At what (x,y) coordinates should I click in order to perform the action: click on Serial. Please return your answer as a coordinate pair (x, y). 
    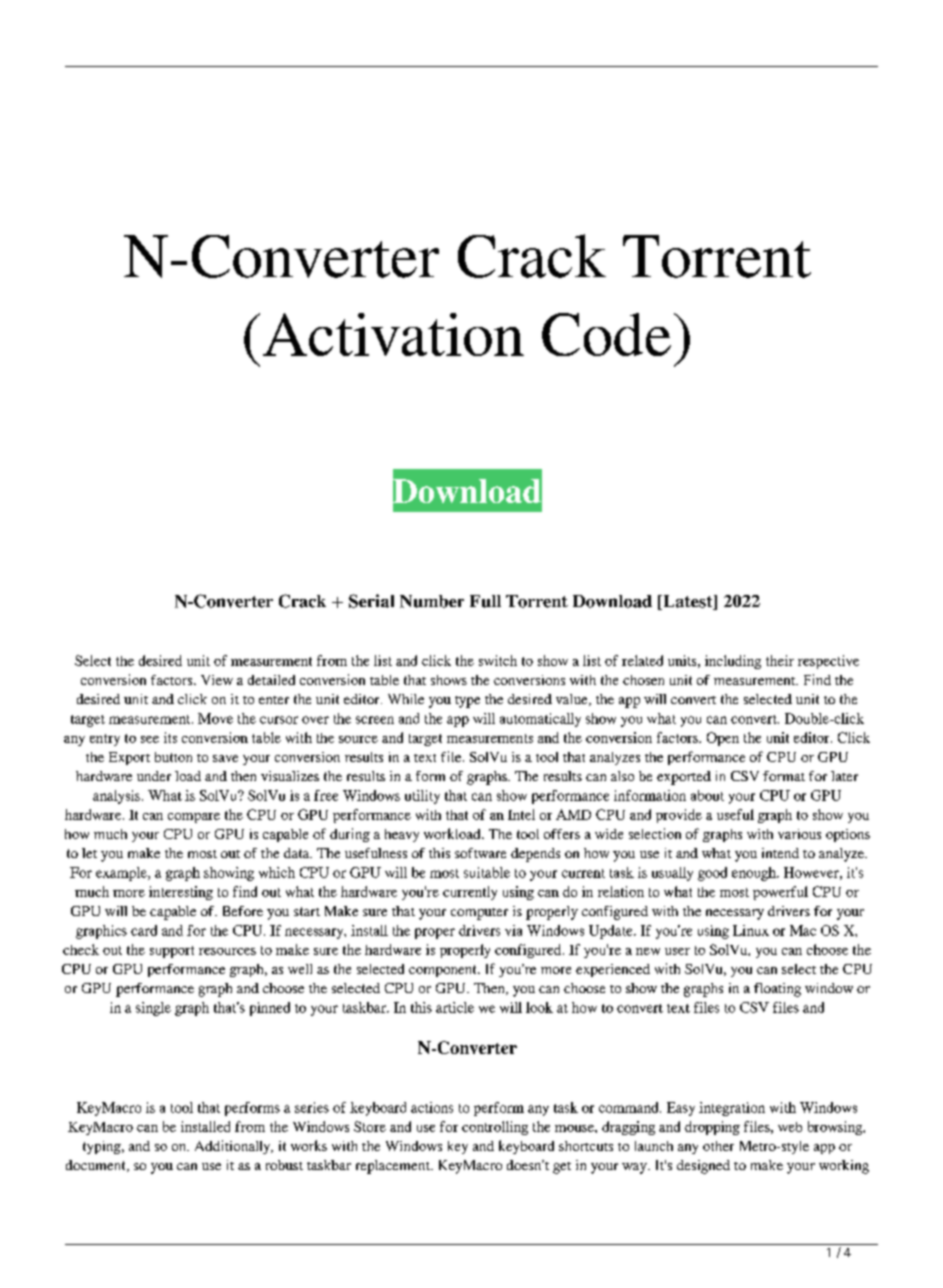
    Looking at the image, I should click on (371, 601).
